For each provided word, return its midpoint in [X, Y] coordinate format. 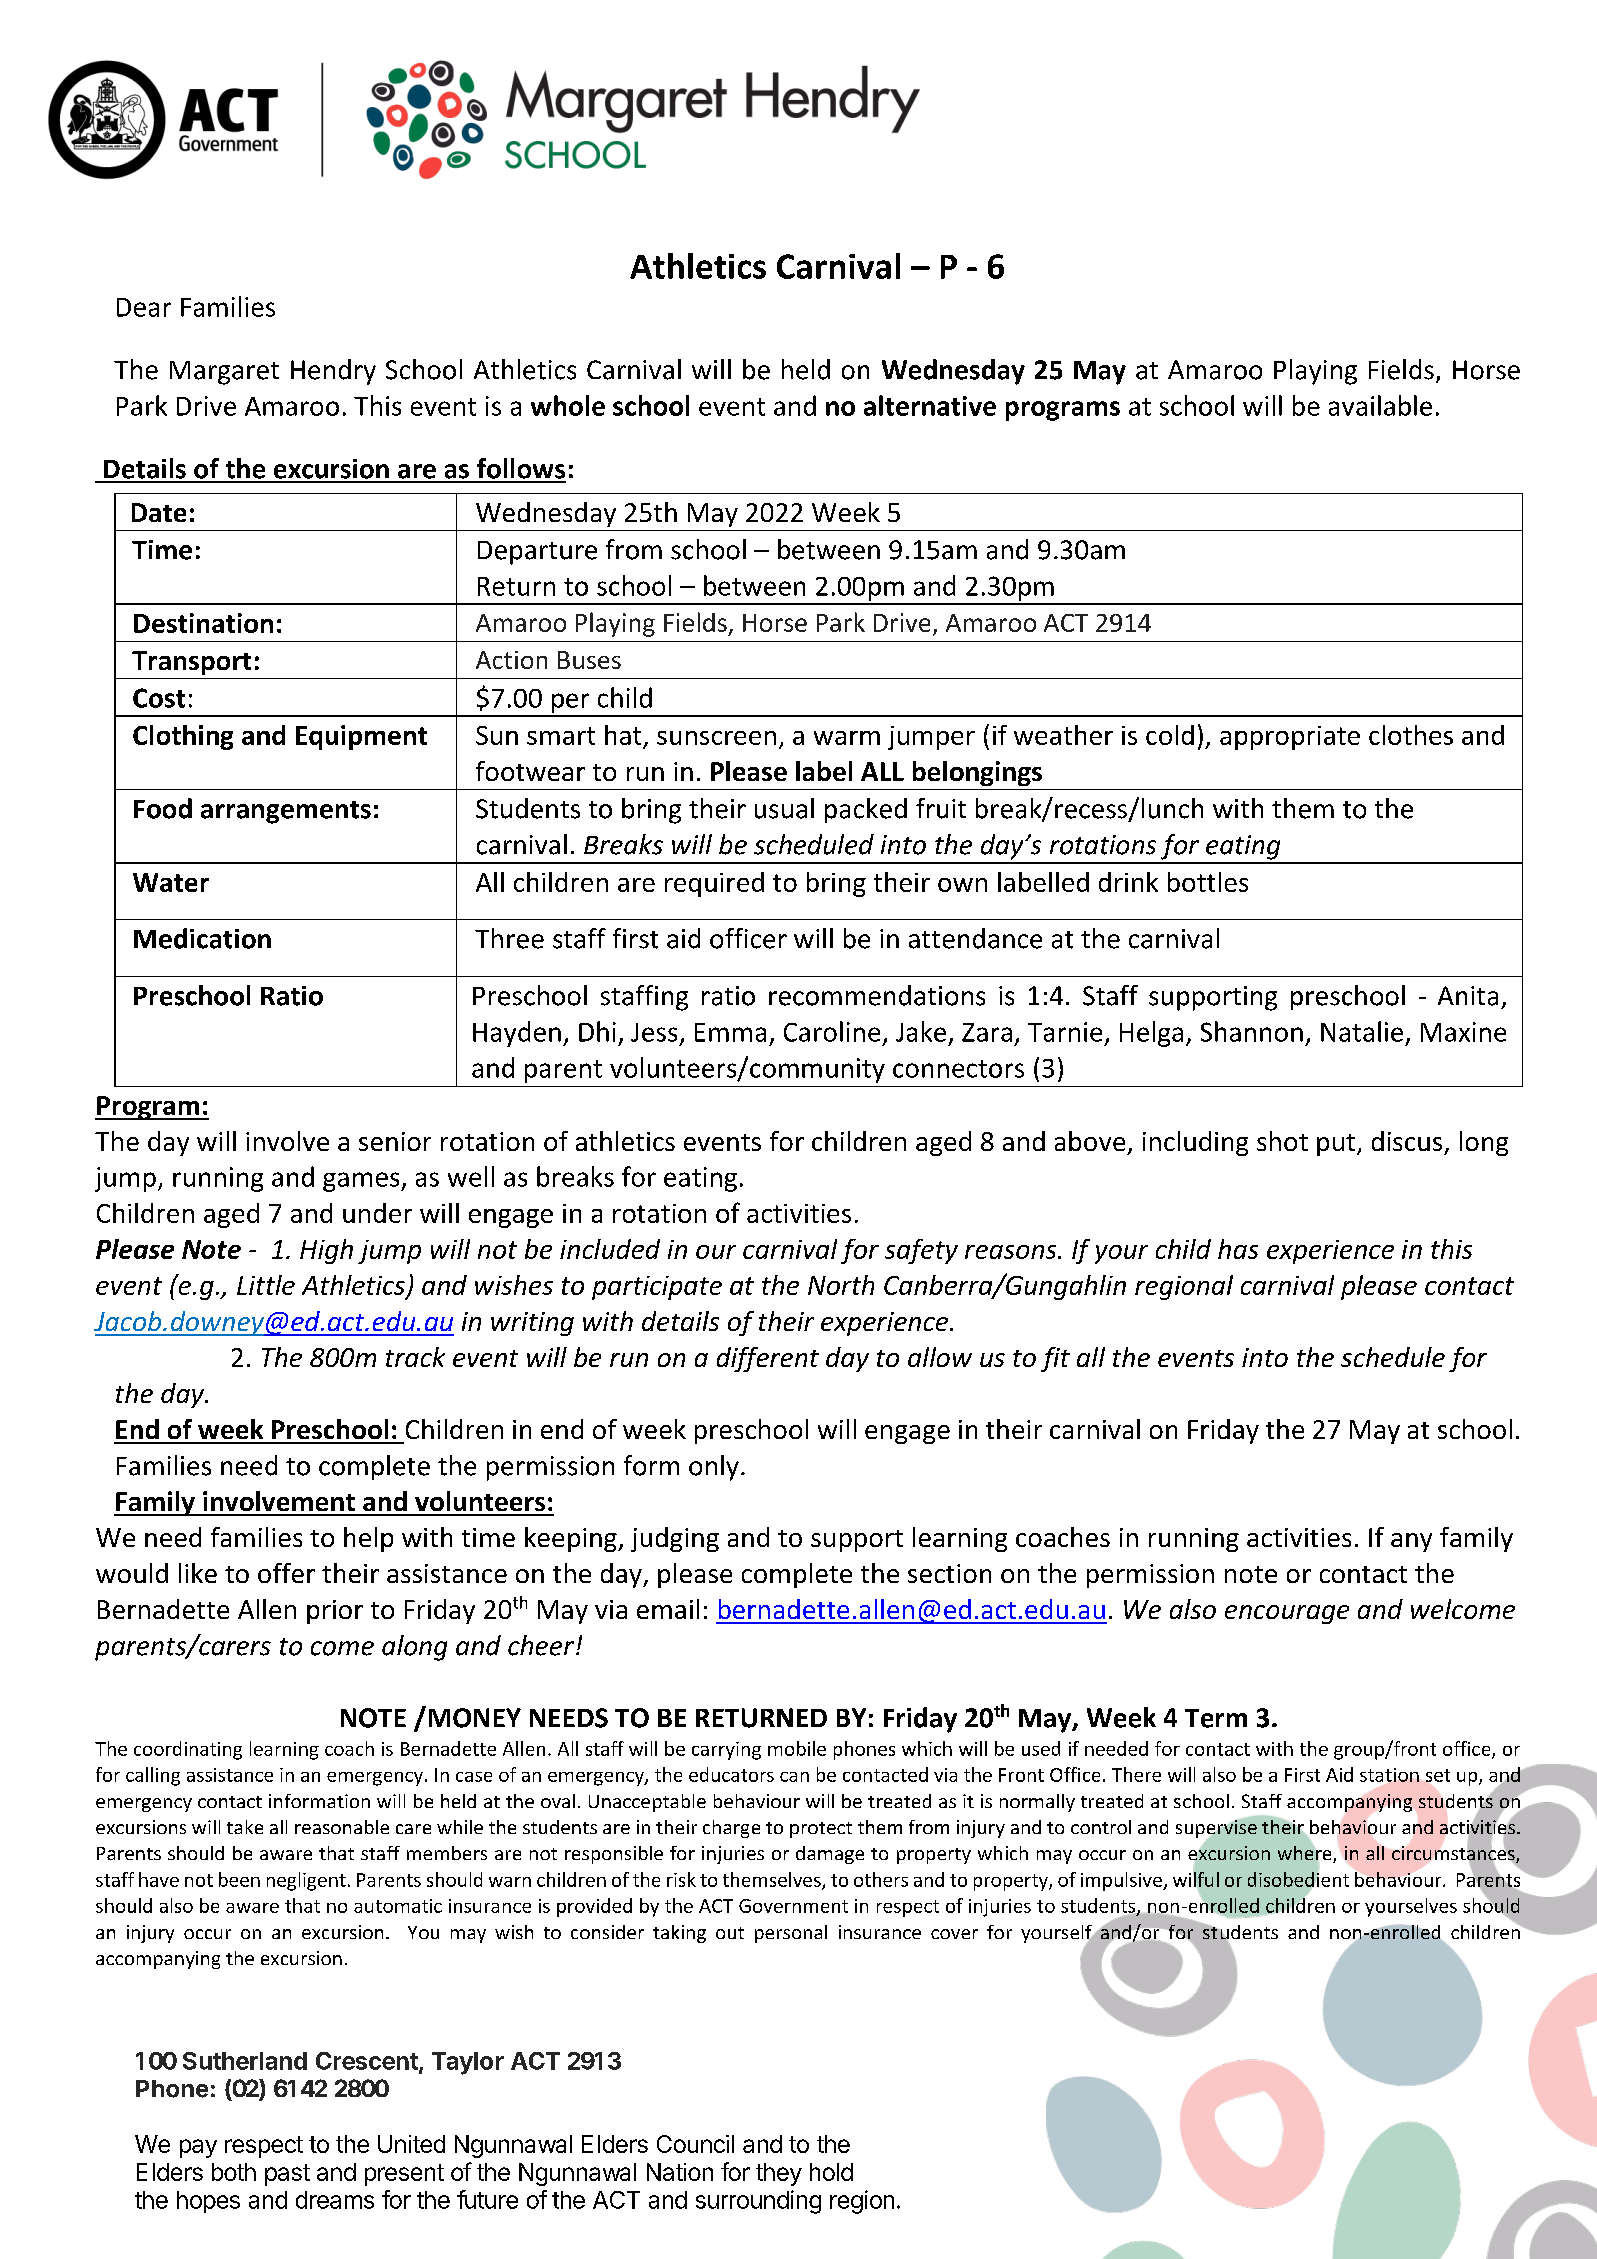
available [1380, 405]
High [326, 1251]
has [1238, 1249]
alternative [930, 405]
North [841, 1285]
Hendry [333, 372]
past [287, 2175]
